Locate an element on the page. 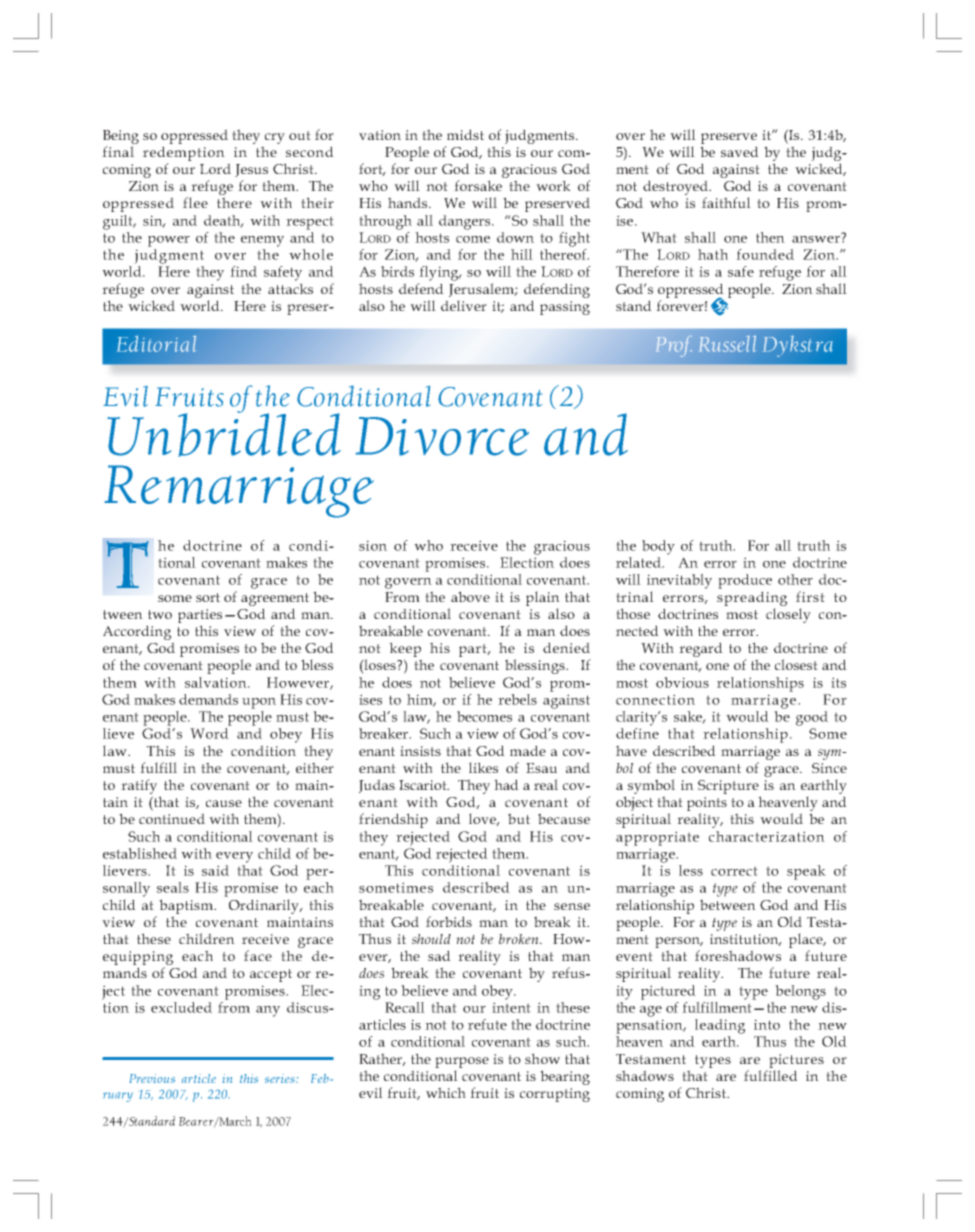  saved is located at coordinates (740, 151).
